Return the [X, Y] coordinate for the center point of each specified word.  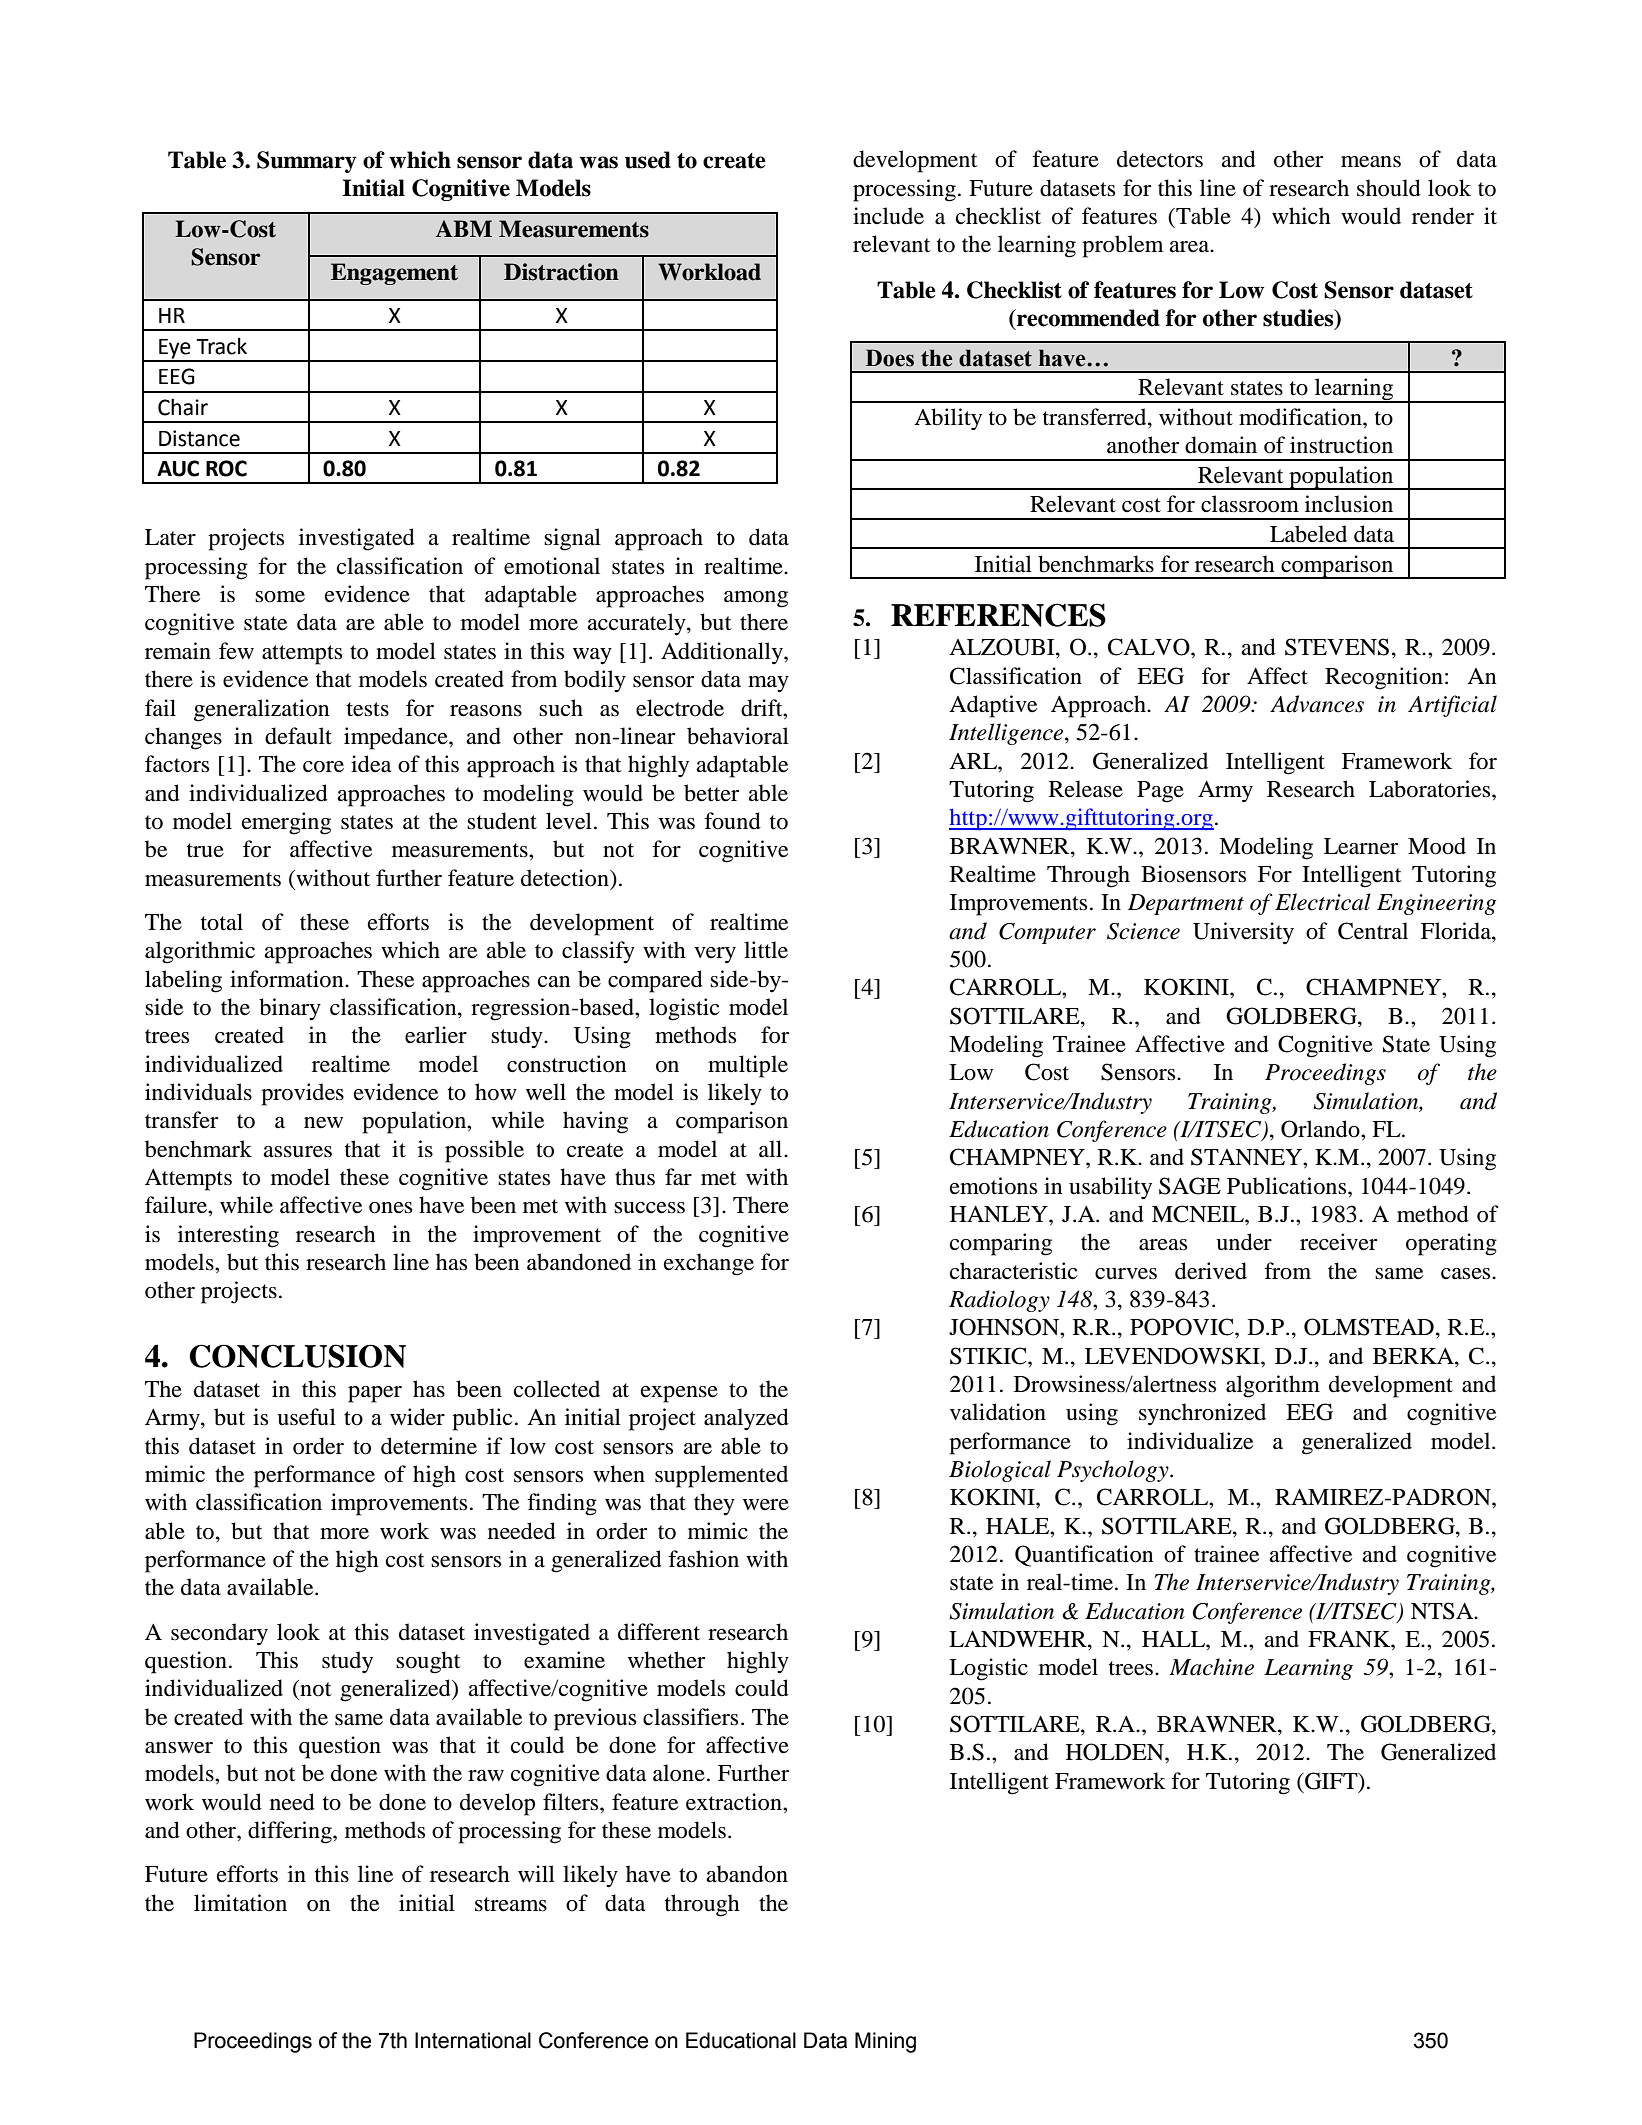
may [768, 684]
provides [302, 1094]
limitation [240, 1903]
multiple [748, 1066]
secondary [219, 1634]
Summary [307, 162]
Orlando [1321, 1129]
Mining [885, 2042]
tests [368, 709]
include [888, 216]
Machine [1211, 1667]
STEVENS [1337, 647]
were [766, 1505]
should [1389, 188]
